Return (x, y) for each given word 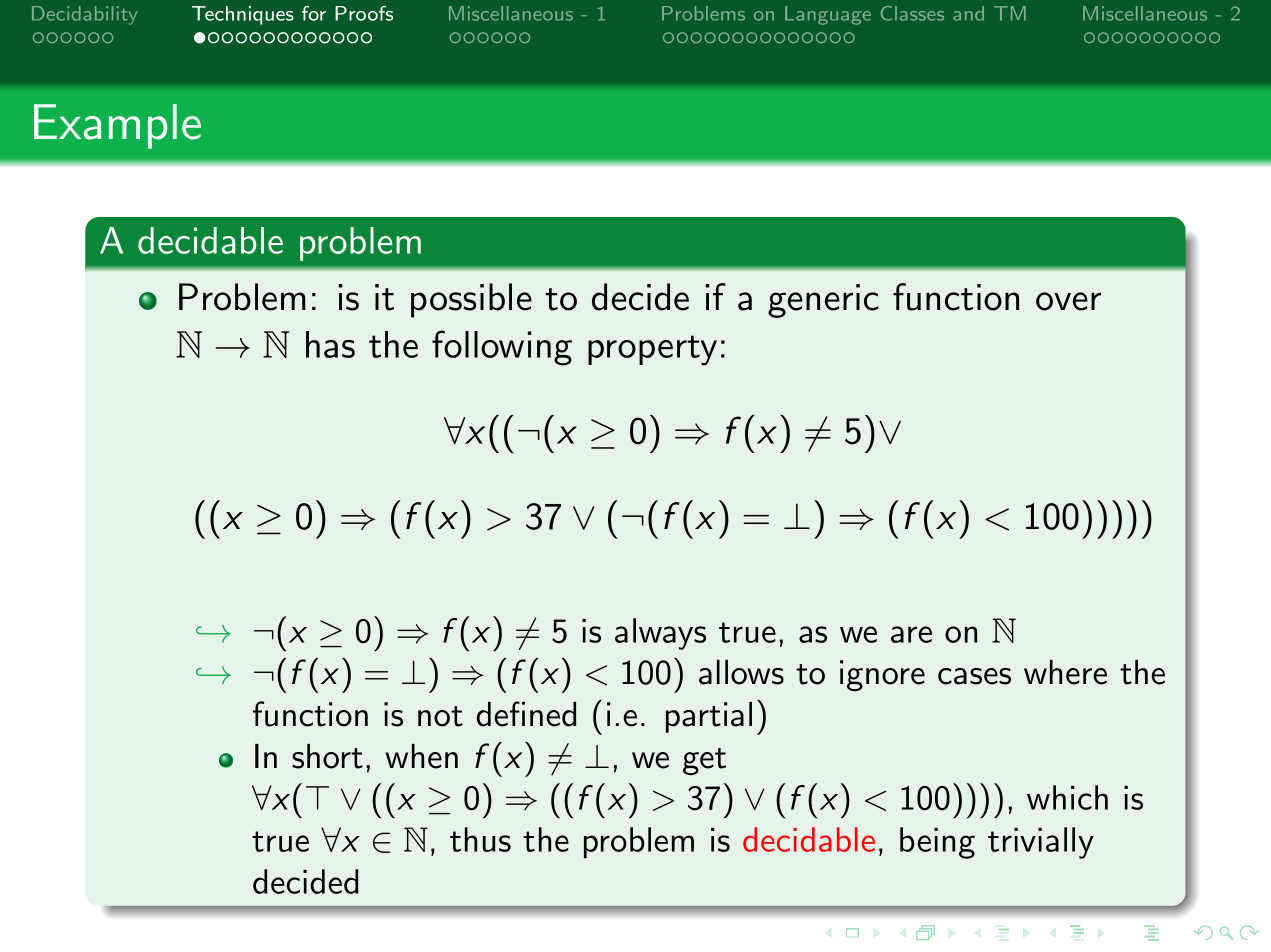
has (330, 344)
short (327, 756)
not (440, 716)
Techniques (243, 15)
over (1068, 301)
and (968, 13)
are (911, 634)
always (660, 634)
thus (480, 839)
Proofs (364, 13)
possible (471, 300)
